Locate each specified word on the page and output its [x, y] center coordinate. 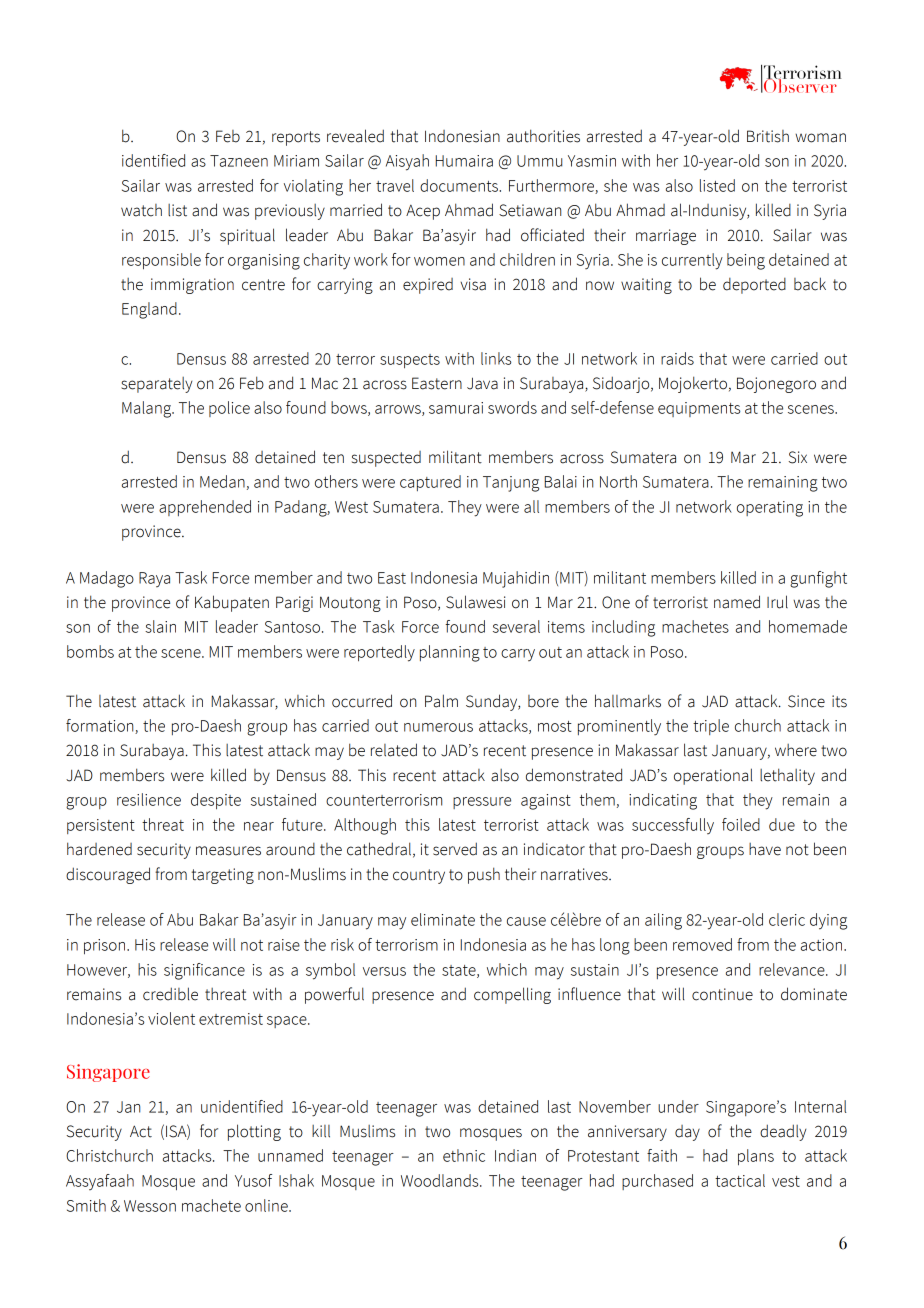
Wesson [150, 1206]
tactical [740, 1180]
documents [460, 185]
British [768, 136]
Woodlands [441, 1180]
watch [141, 210]
